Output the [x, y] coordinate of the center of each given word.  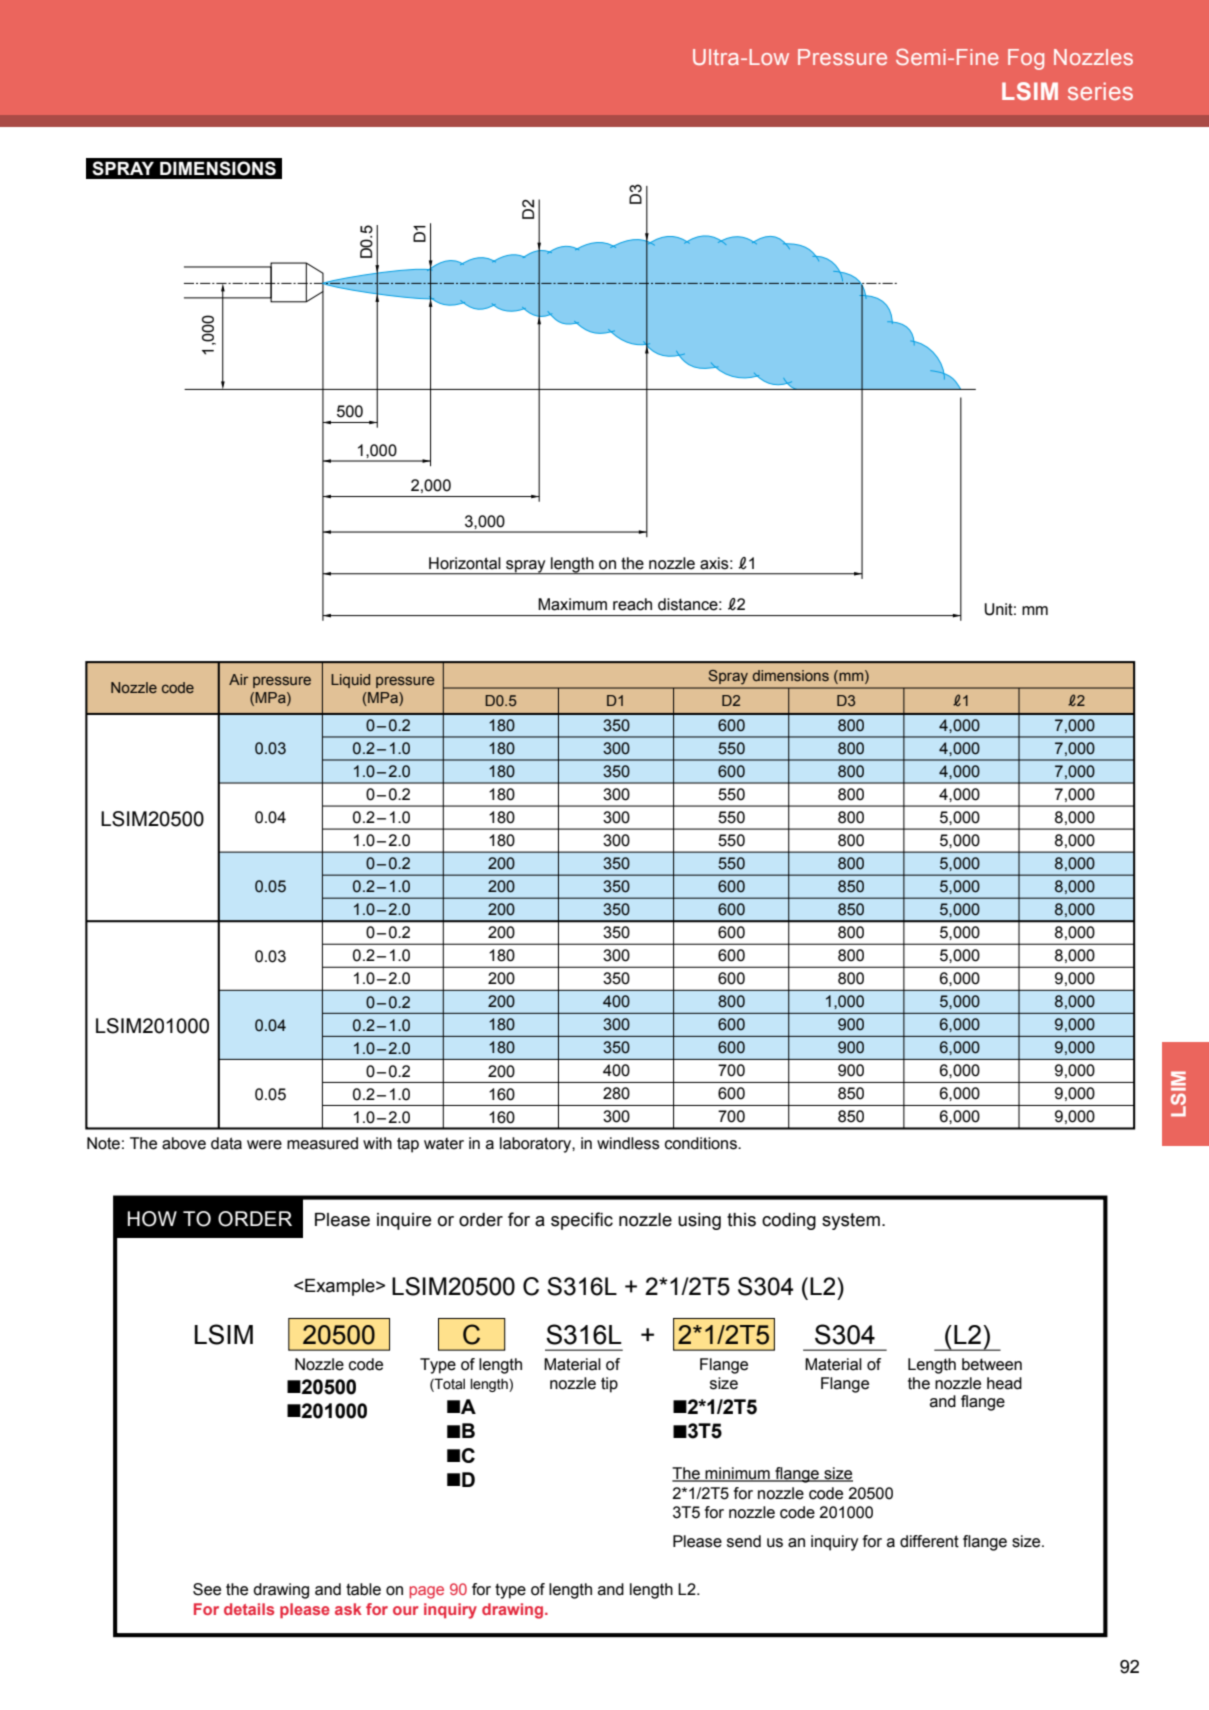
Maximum [572, 604]
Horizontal [465, 563]
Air [238, 679]
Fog [1026, 59]
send [744, 1541]
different [929, 1541]
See [207, 1589]
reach [632, 604]
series [1100, 91]
